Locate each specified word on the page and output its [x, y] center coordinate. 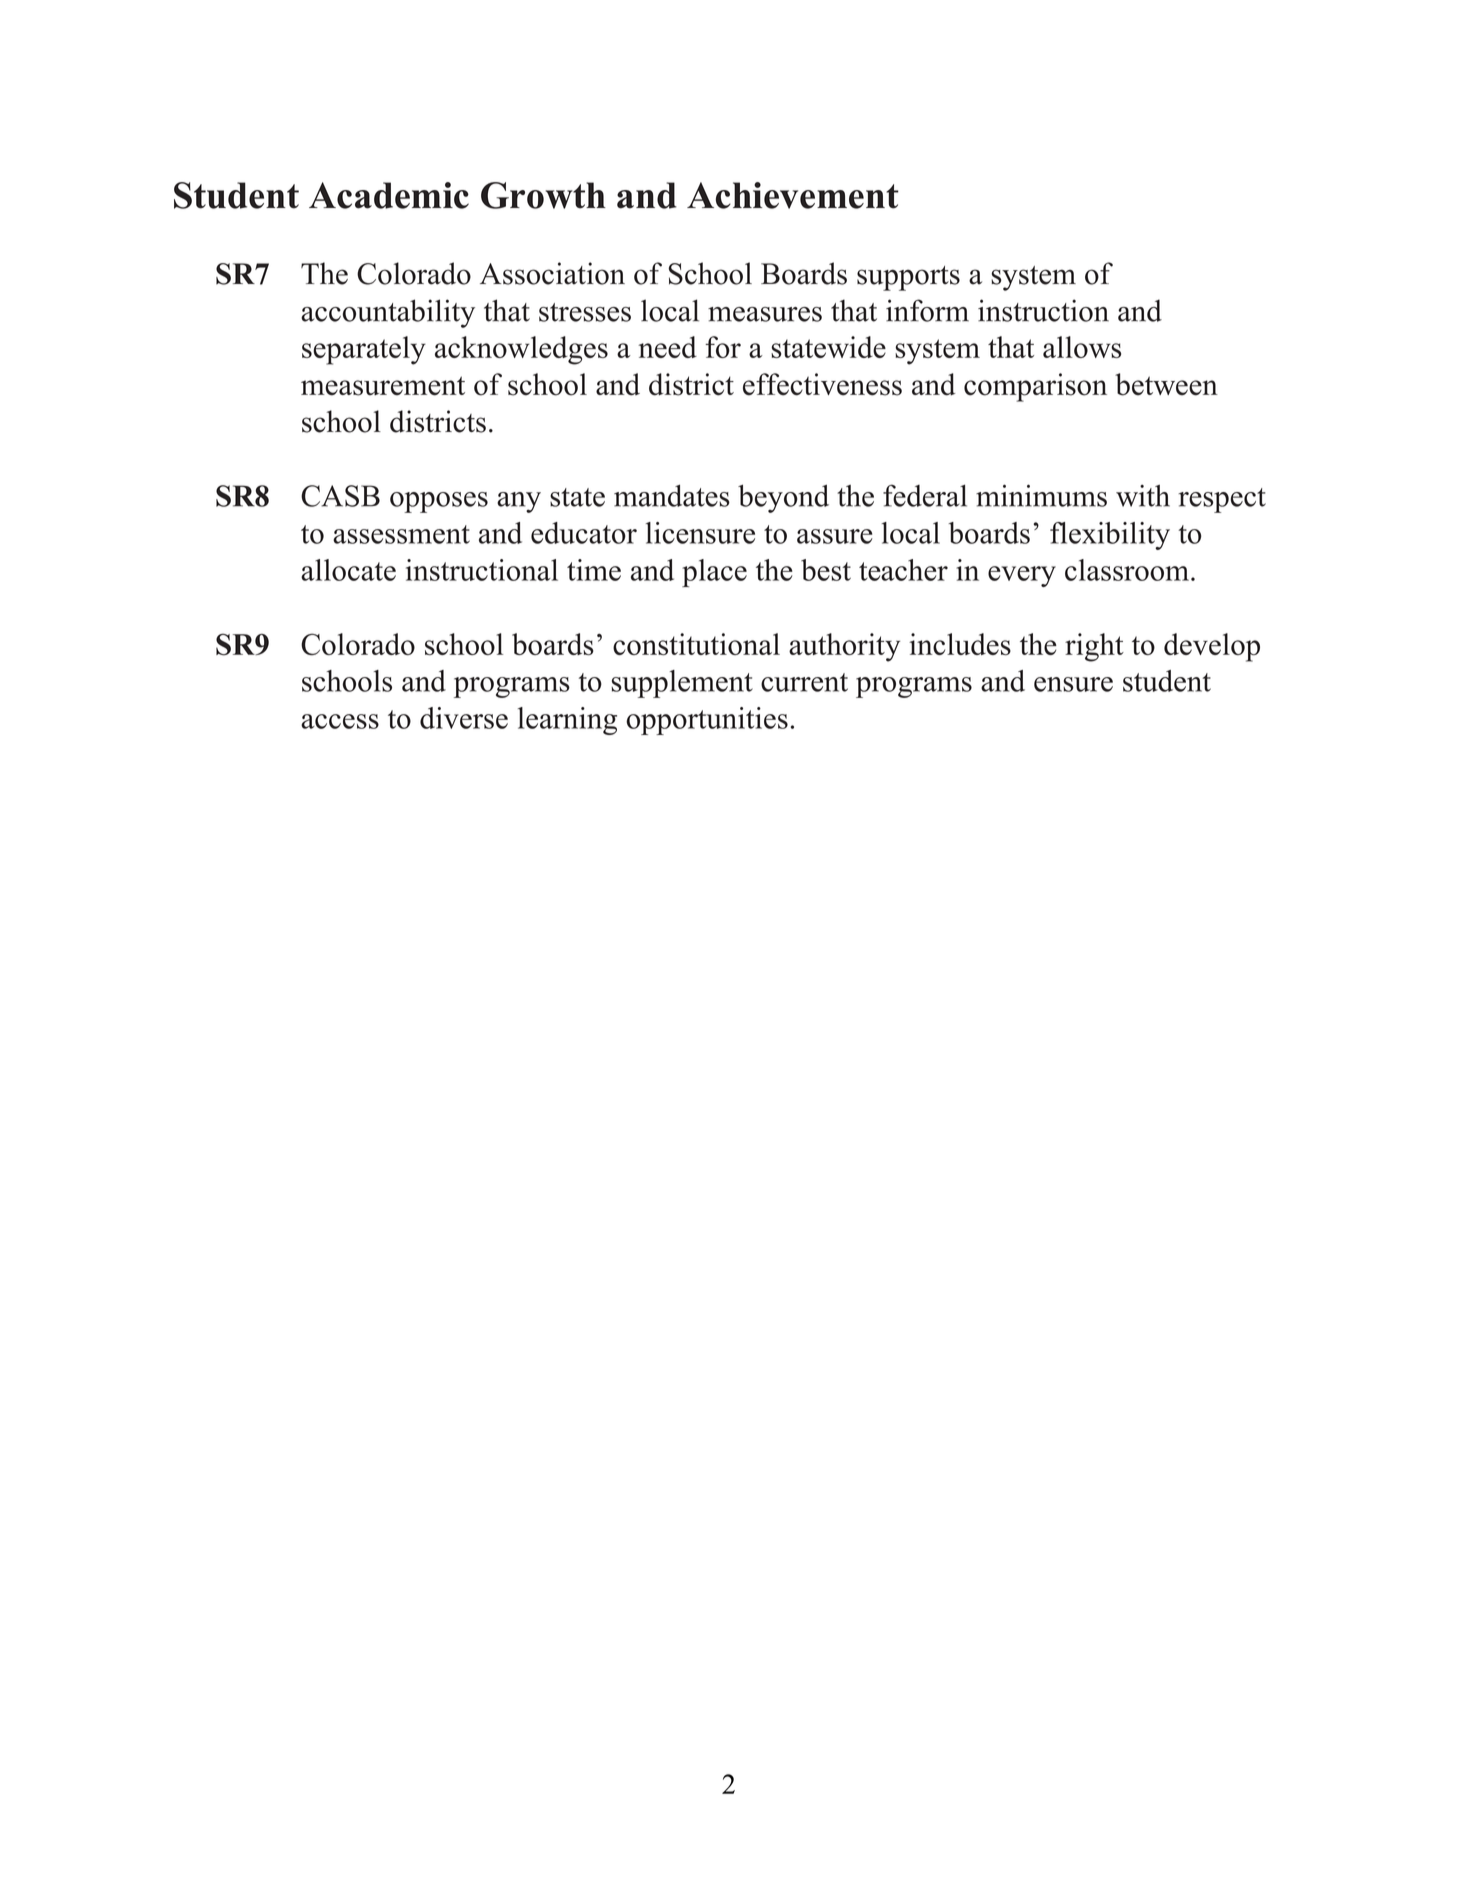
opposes [439, 502]
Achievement [793, 195]
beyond [783, 498]
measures [765, 314]
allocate [348, 570]
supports [908, 278]
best [826, 570]
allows [1082, 347]
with [1143, 496]
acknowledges [521, 350]
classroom [1127, 570]
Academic [389, 195]
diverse [464, 718]
